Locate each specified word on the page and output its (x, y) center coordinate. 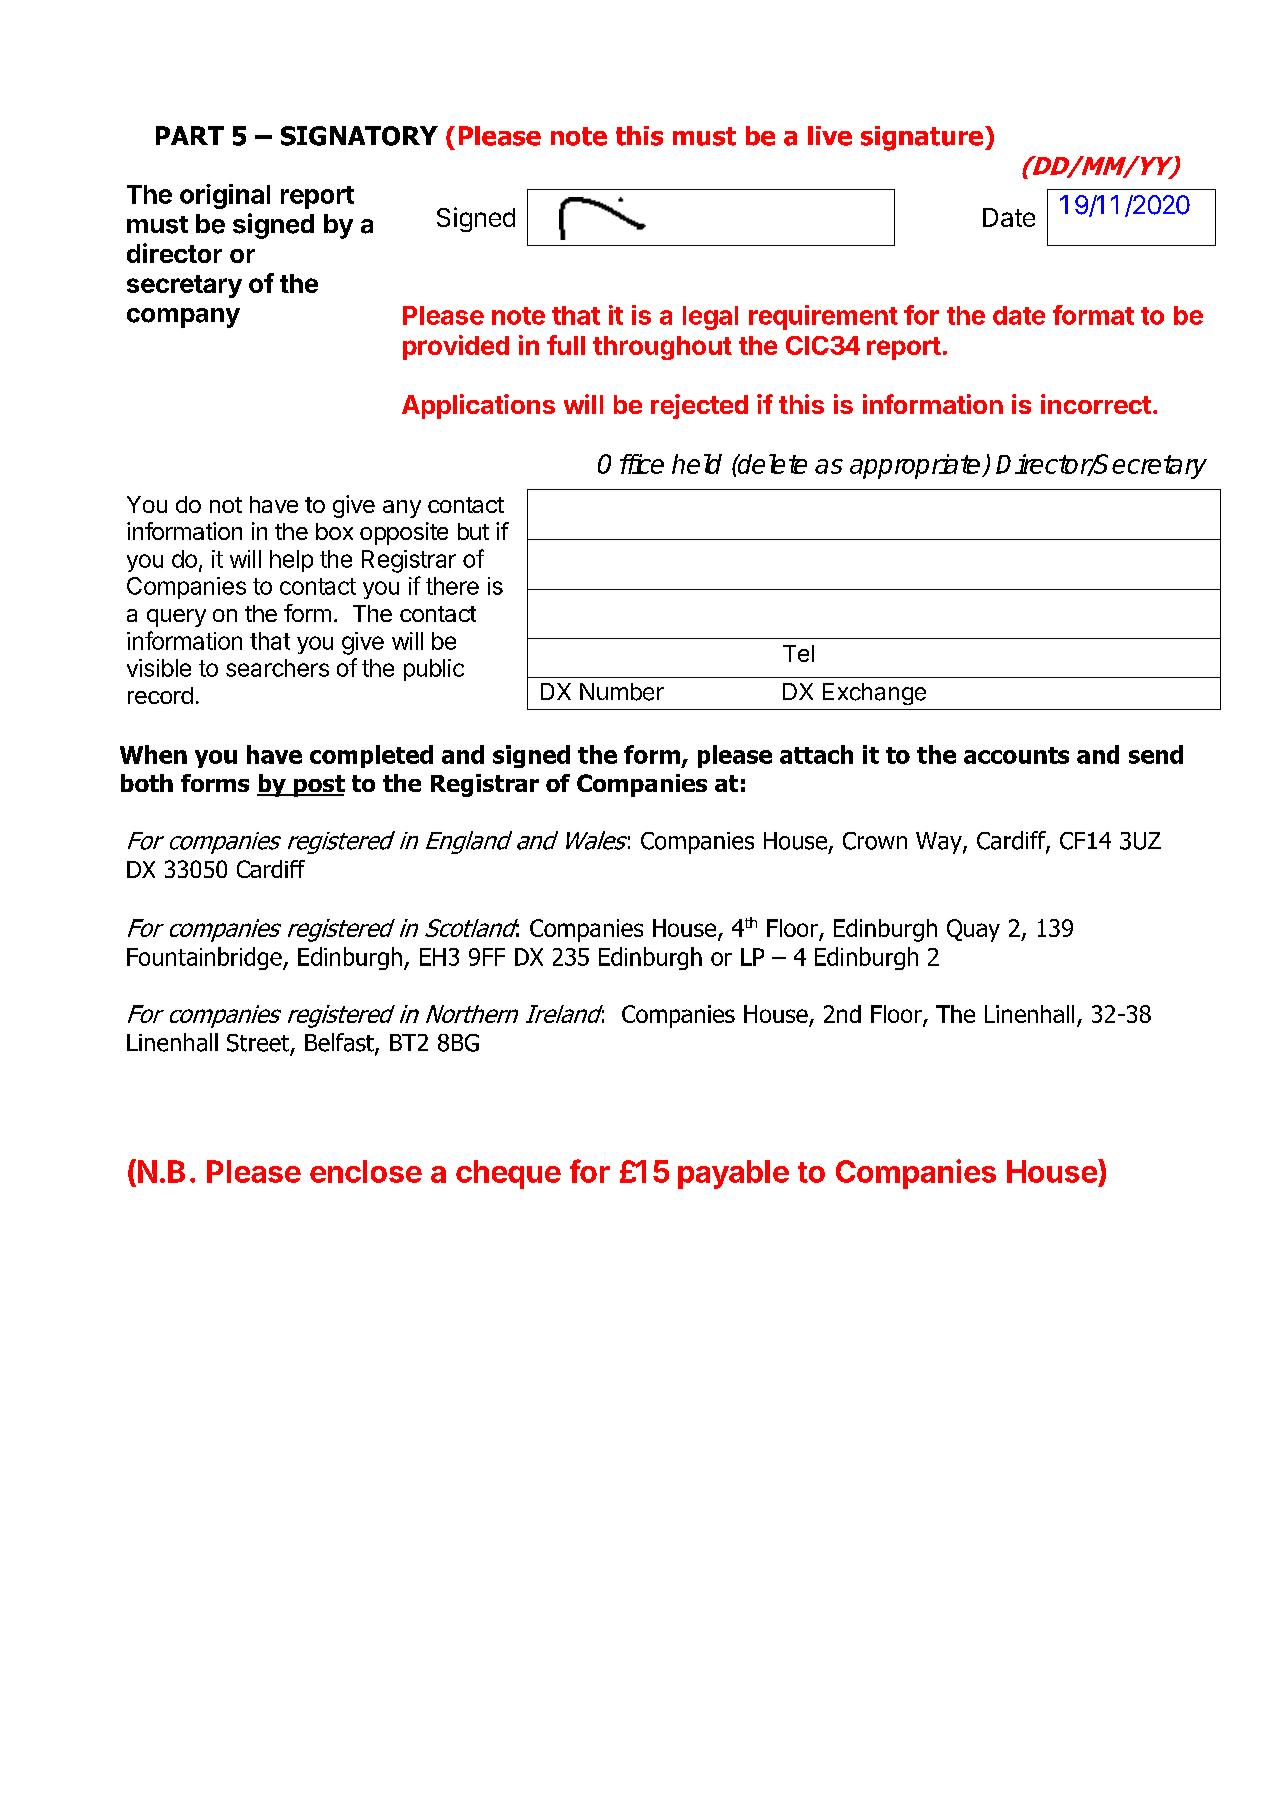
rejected (699, 406)
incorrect (1096, 404)
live (830, 136)
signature (922, 138)
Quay (973, 930)
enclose (366, 1171)
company (183, 318)
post (318, 786)
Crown (875, 841)
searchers (277, 668)
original (225, 196)
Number (622, 692)
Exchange (874, 694)
